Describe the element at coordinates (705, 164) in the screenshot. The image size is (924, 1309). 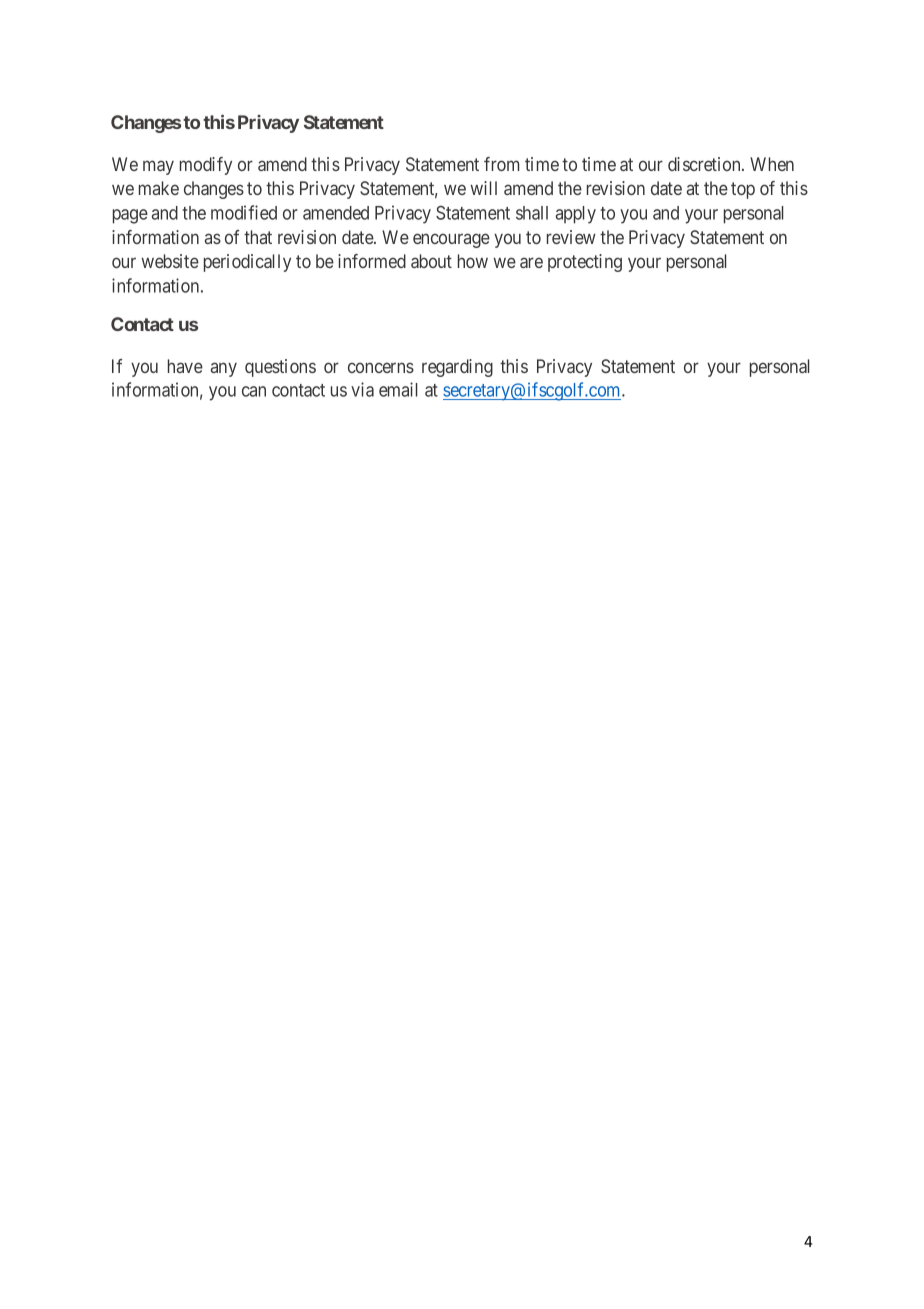
I see `discretion` at that location.
